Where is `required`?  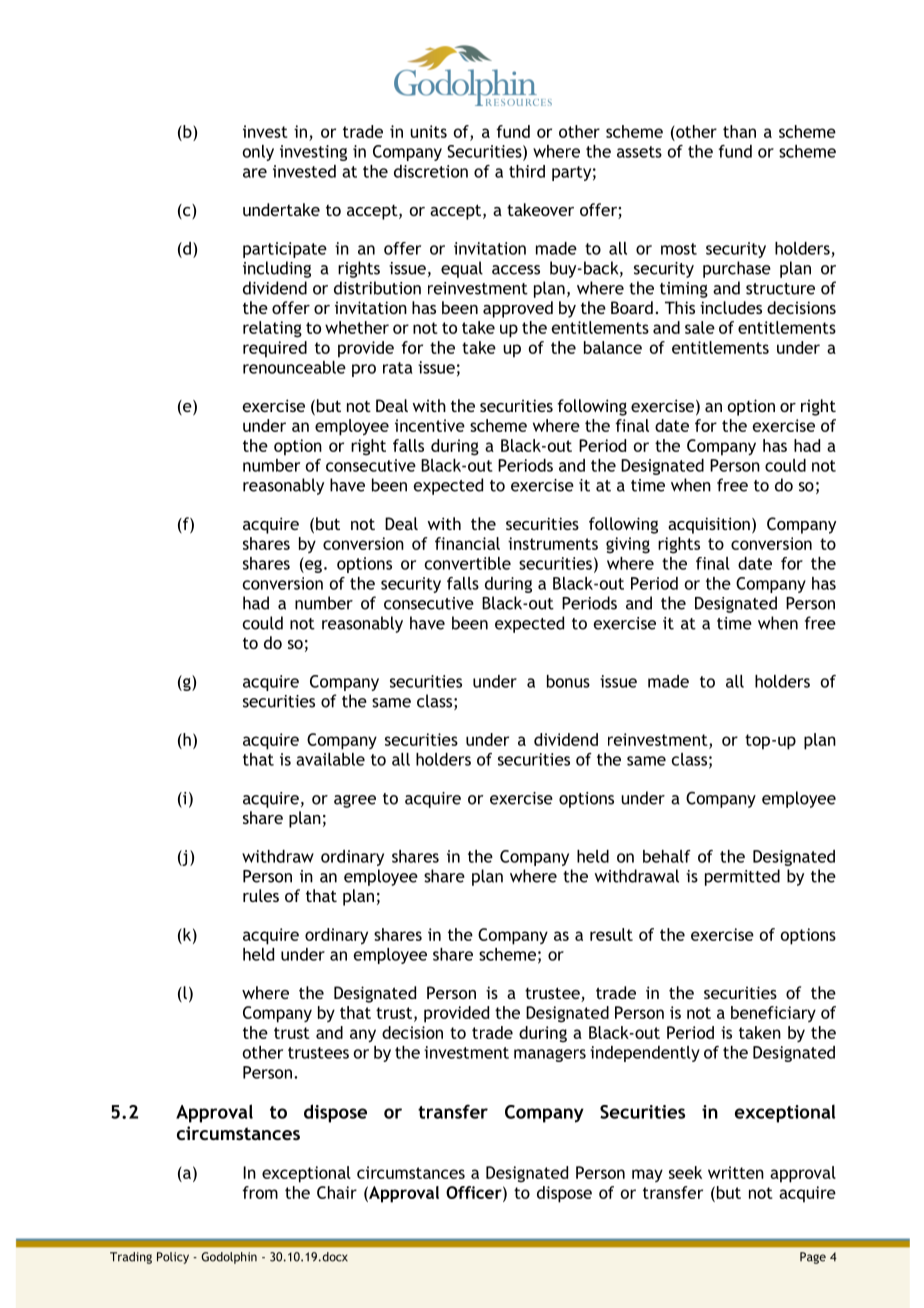 required is located at coordinates (275, 349).
